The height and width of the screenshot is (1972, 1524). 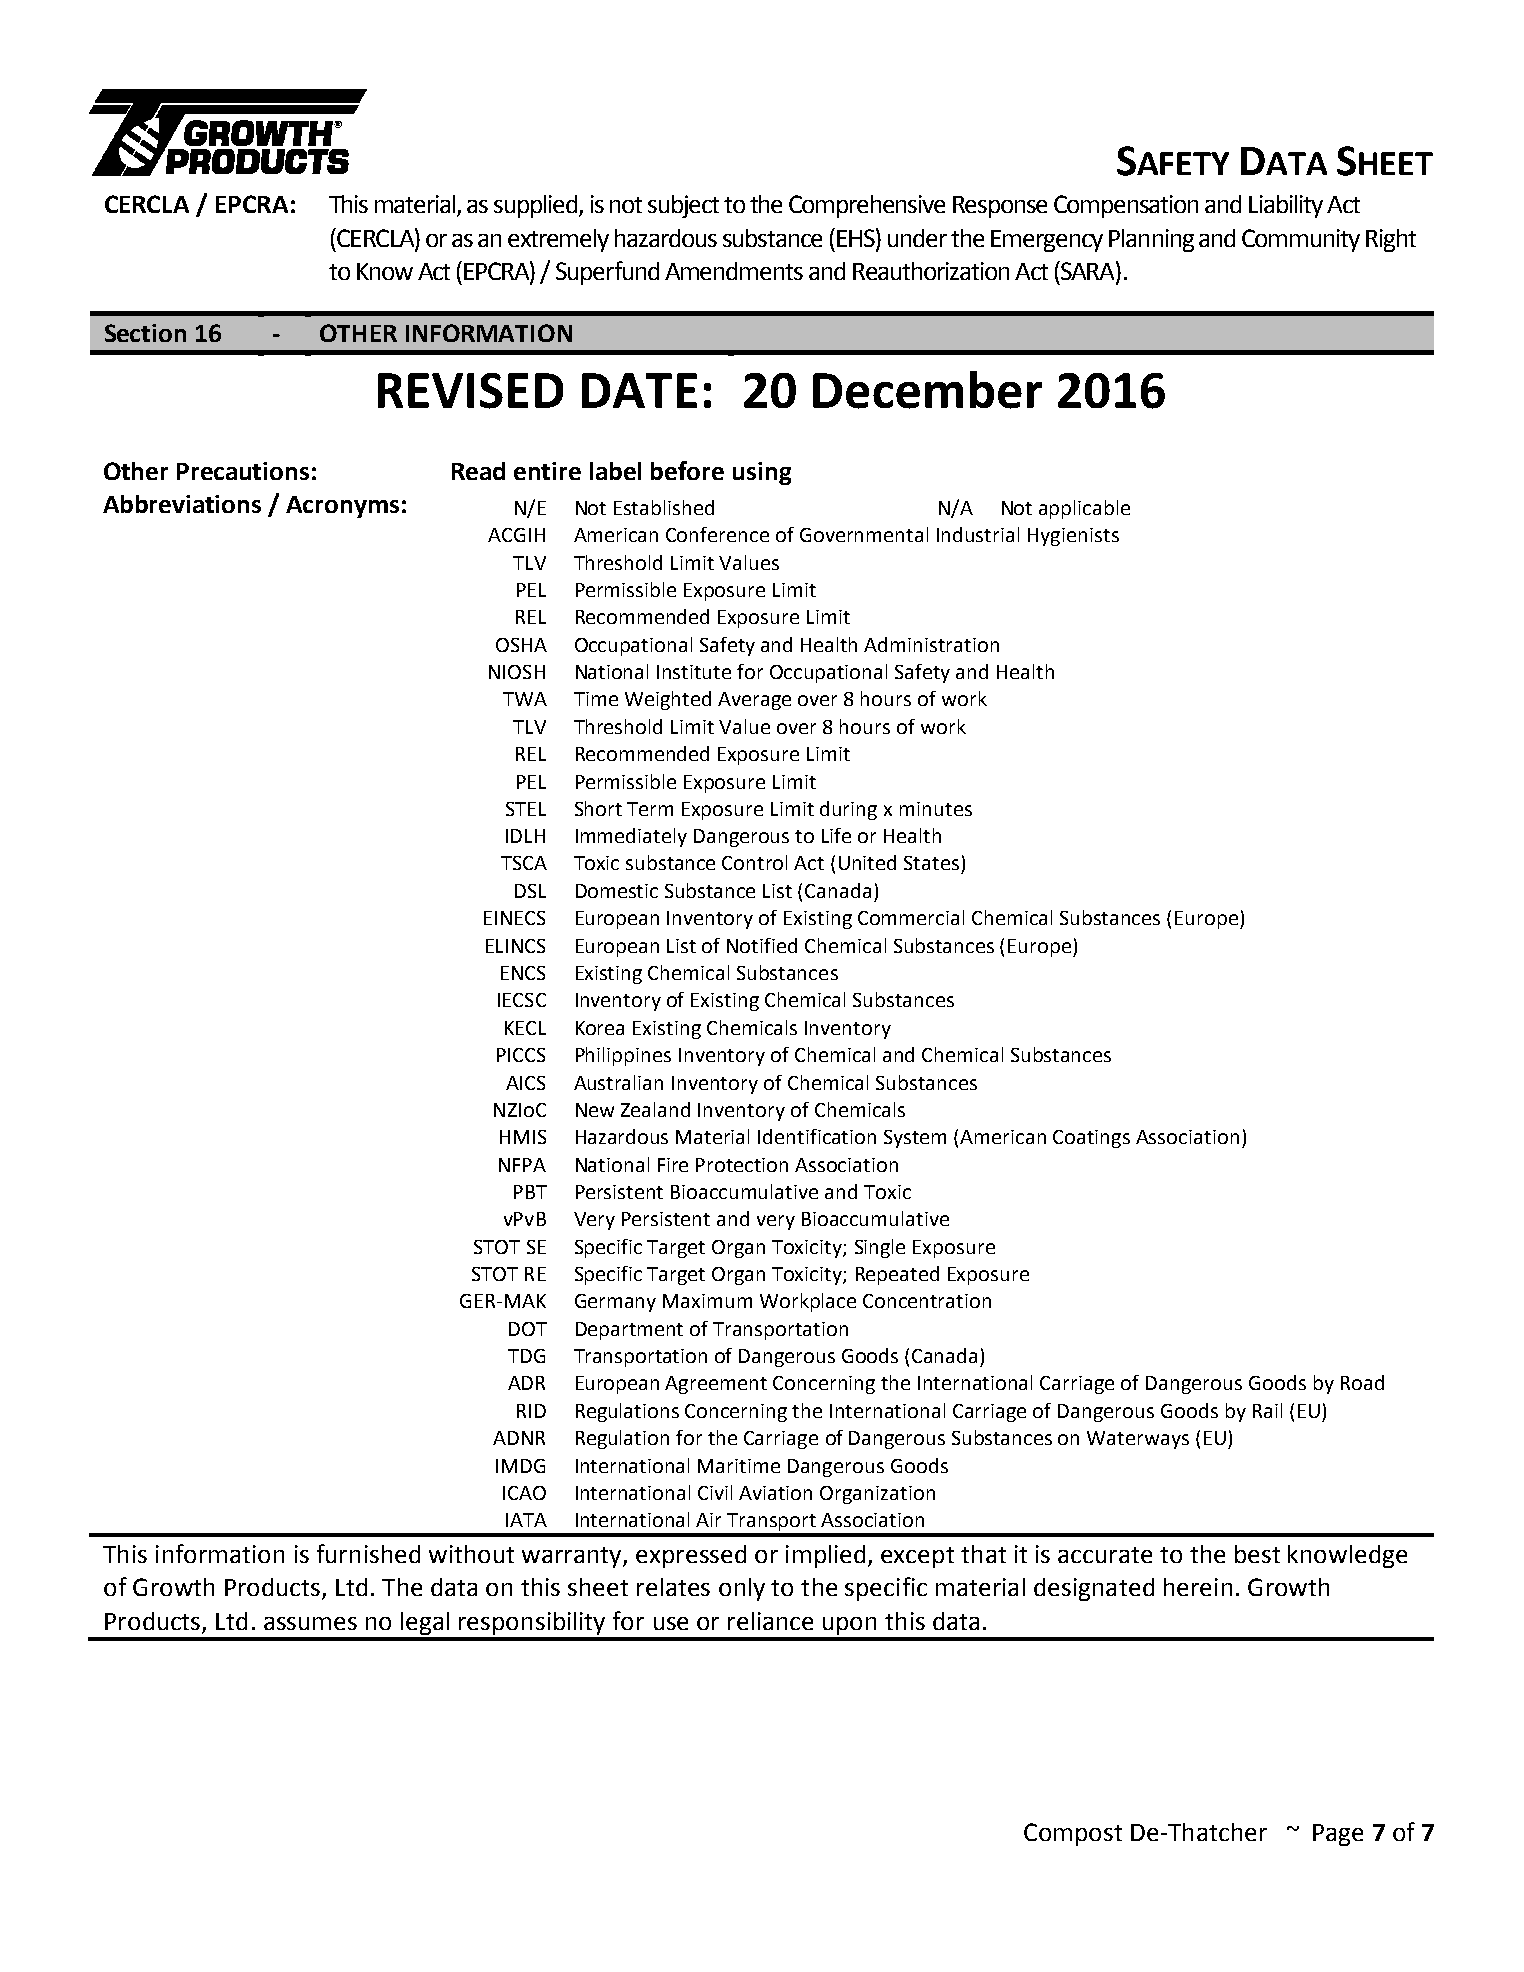 I want to click on Hygienists, so click(x=1073, y=537).
